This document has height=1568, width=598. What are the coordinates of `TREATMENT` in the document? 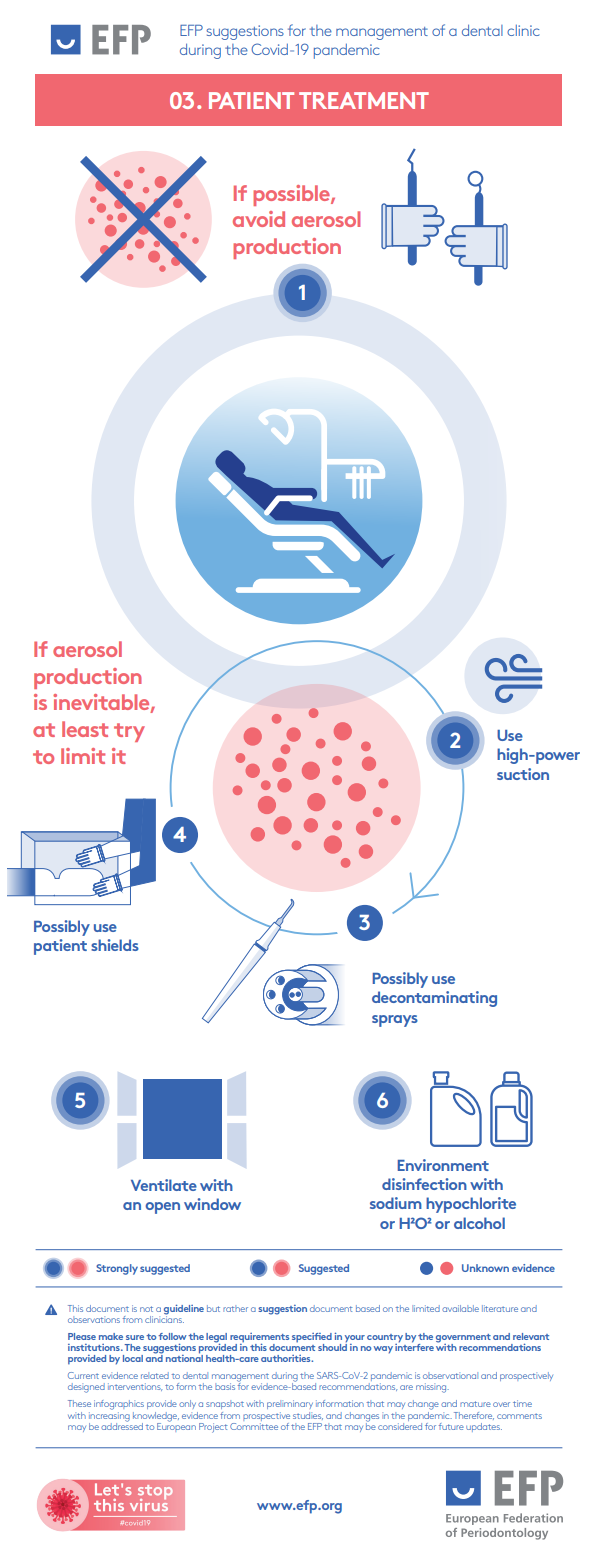 It's located at (364, 100).
